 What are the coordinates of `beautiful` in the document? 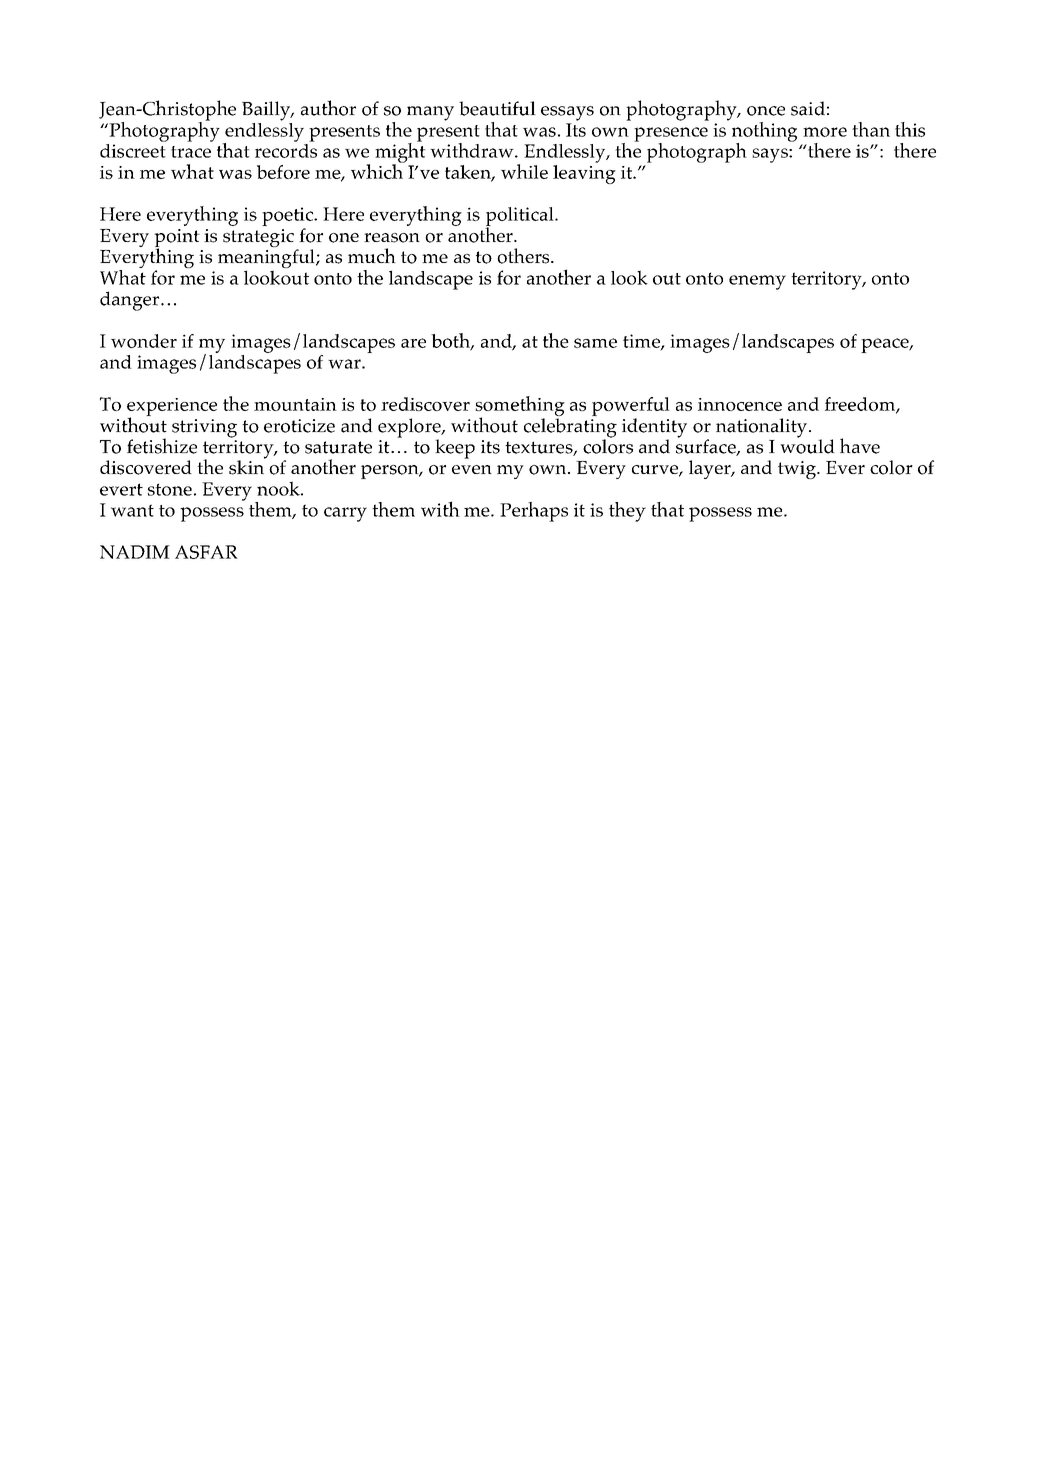 It's located at (497, 108).
